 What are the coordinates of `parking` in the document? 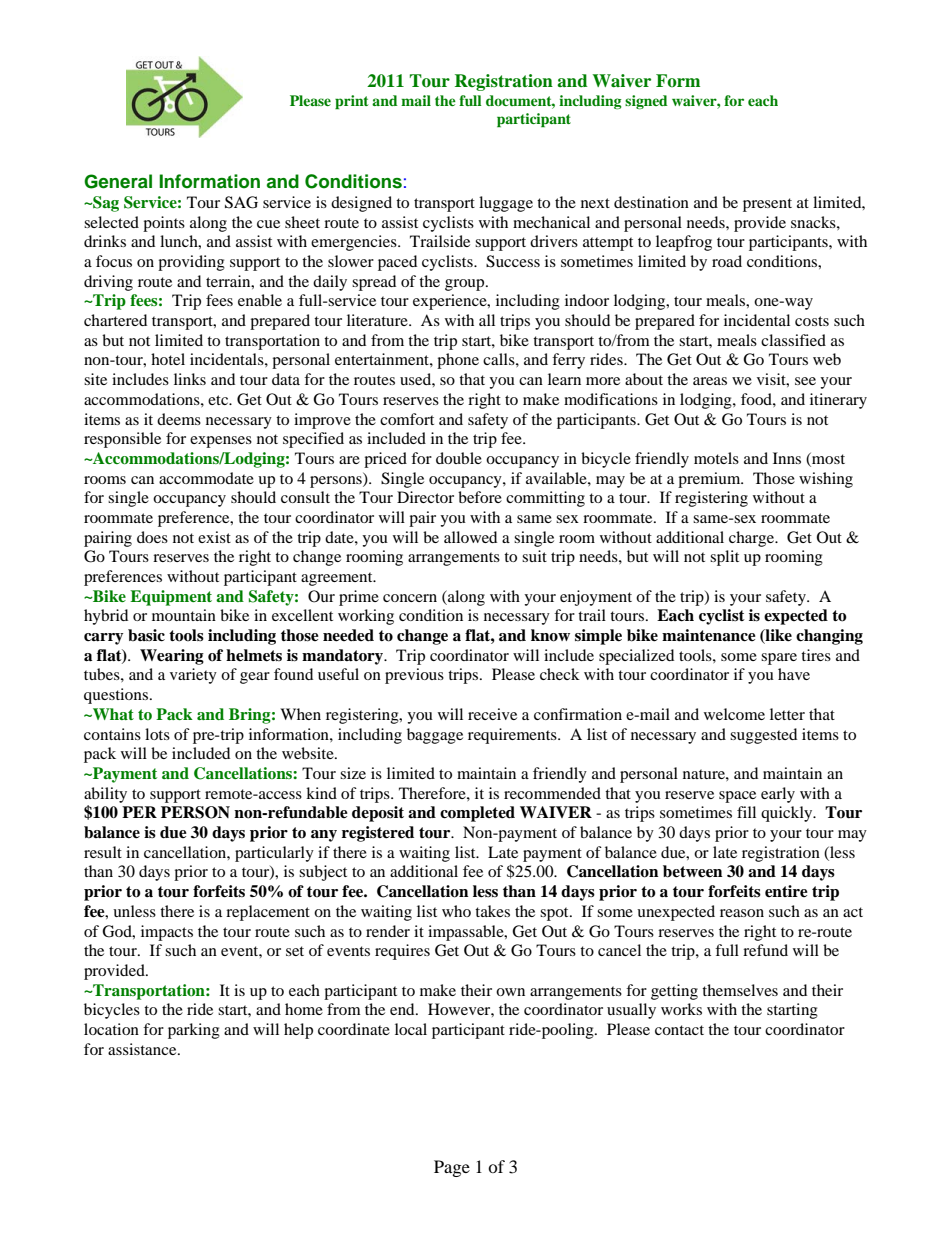 It's located at (194, 1031).
